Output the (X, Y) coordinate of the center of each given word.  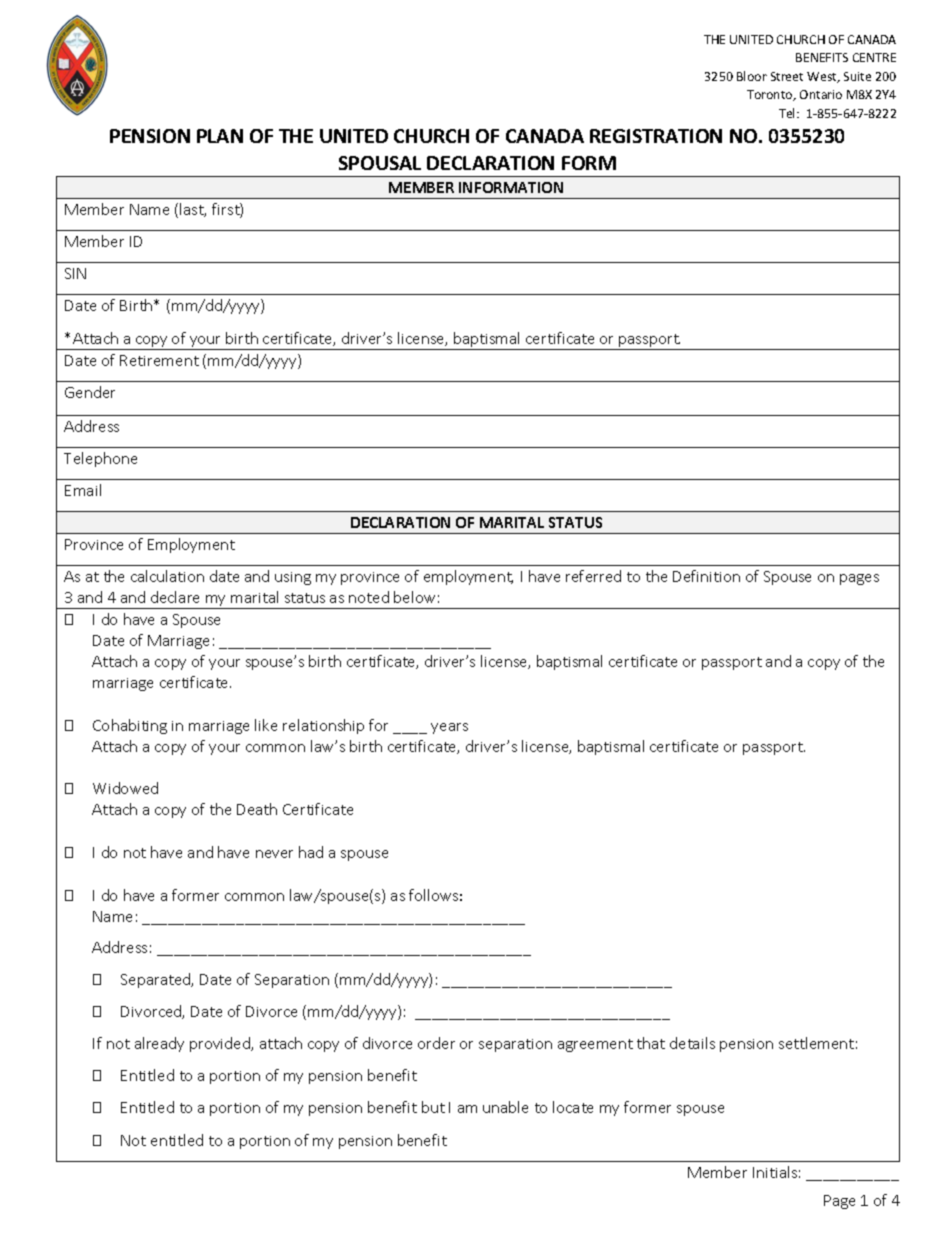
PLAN (220, 136)
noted (369, 597)
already (159, 1044)
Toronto (771, 95)
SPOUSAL (380, 163)
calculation (167, 576)
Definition (706, 576)
